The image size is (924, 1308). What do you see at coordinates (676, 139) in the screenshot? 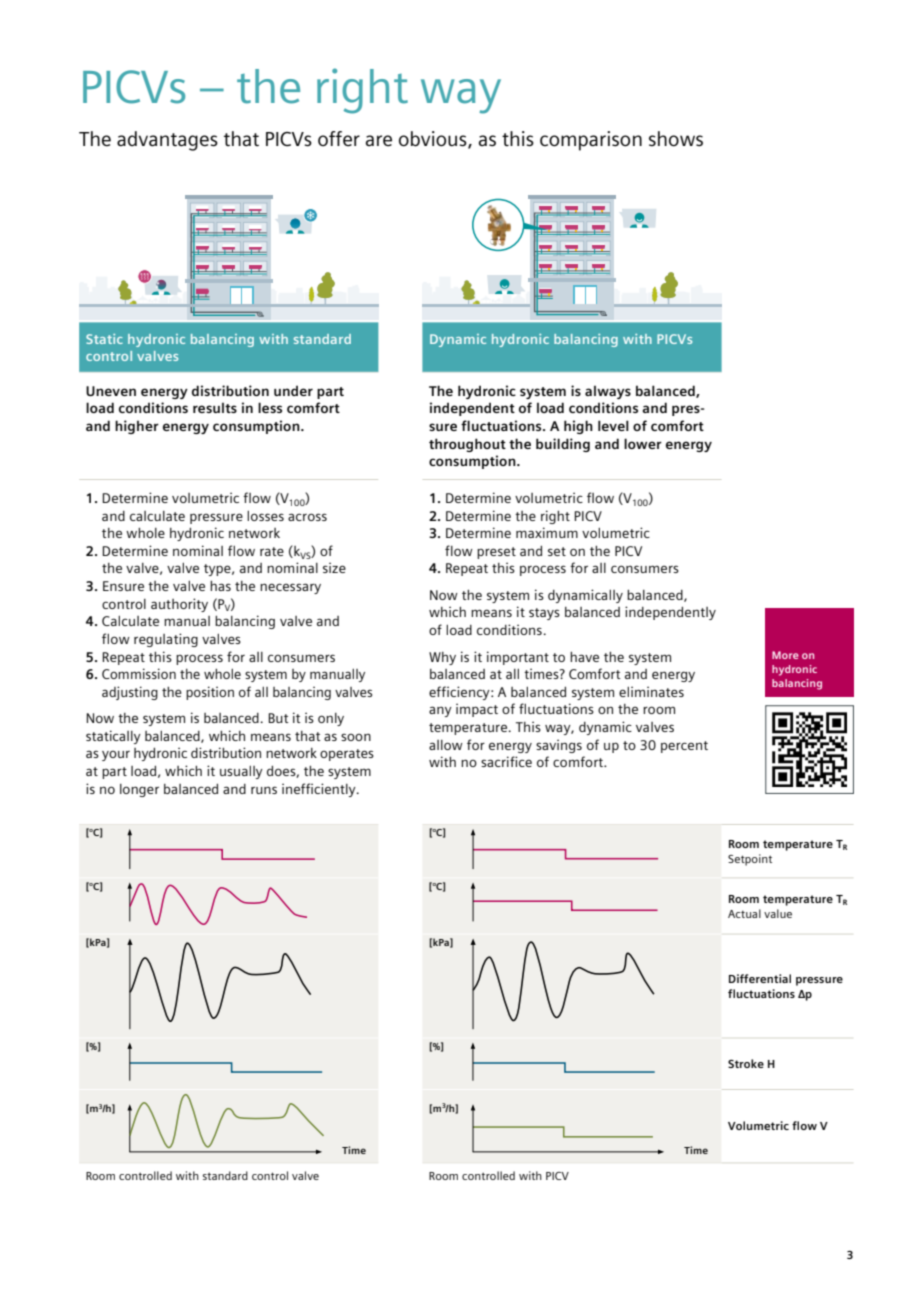
I see `shows` at bounding box center [676, 139].
